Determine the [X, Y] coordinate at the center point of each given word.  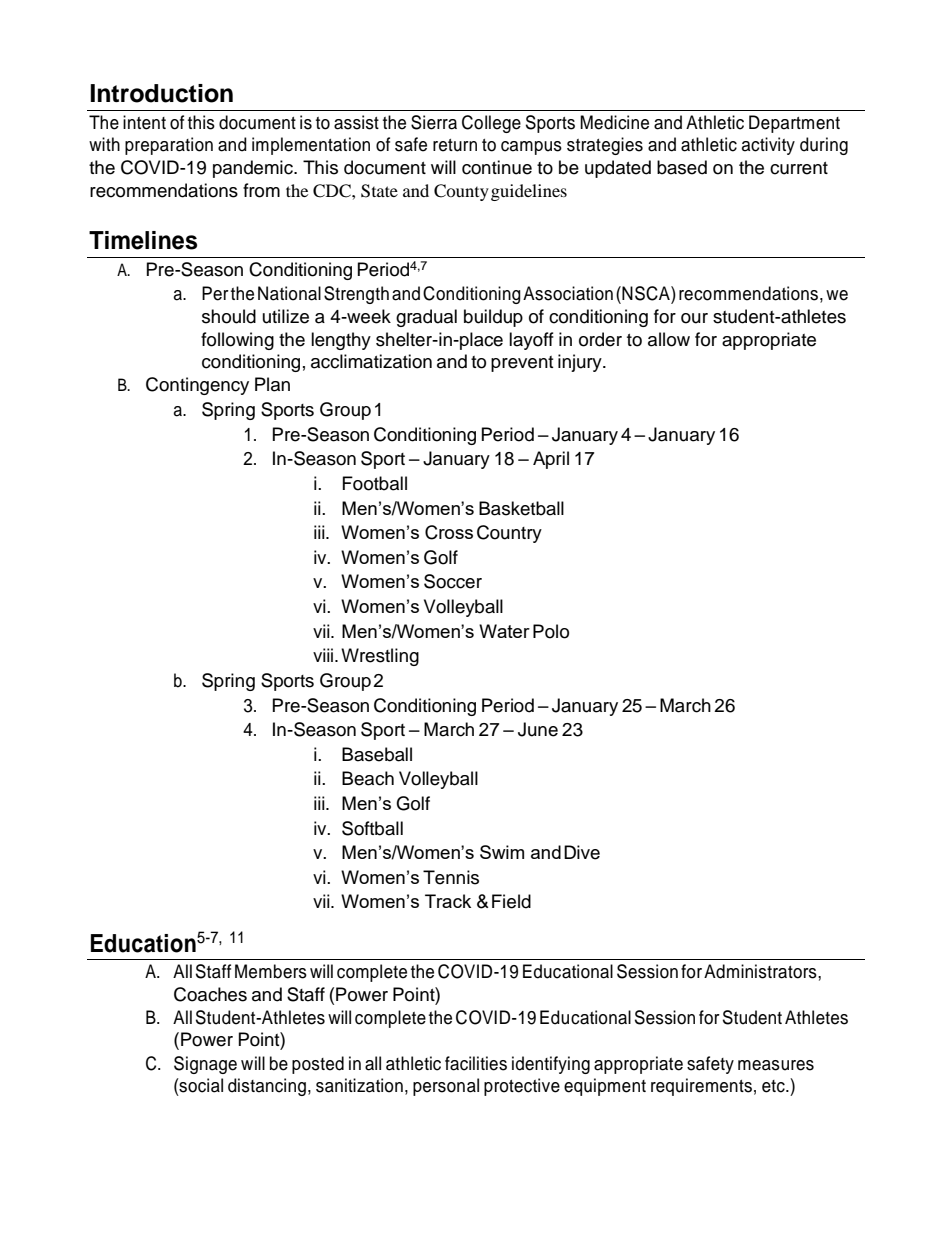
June [538, 729]
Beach [368, 778]
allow [669, 339]
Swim [502, 852]
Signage [205, 1065]
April [551, 460]
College [491, 124]
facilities [476, 1063]
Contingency [197, 386]
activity [768, 146]
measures [776, 1065]
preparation [169, 146]
